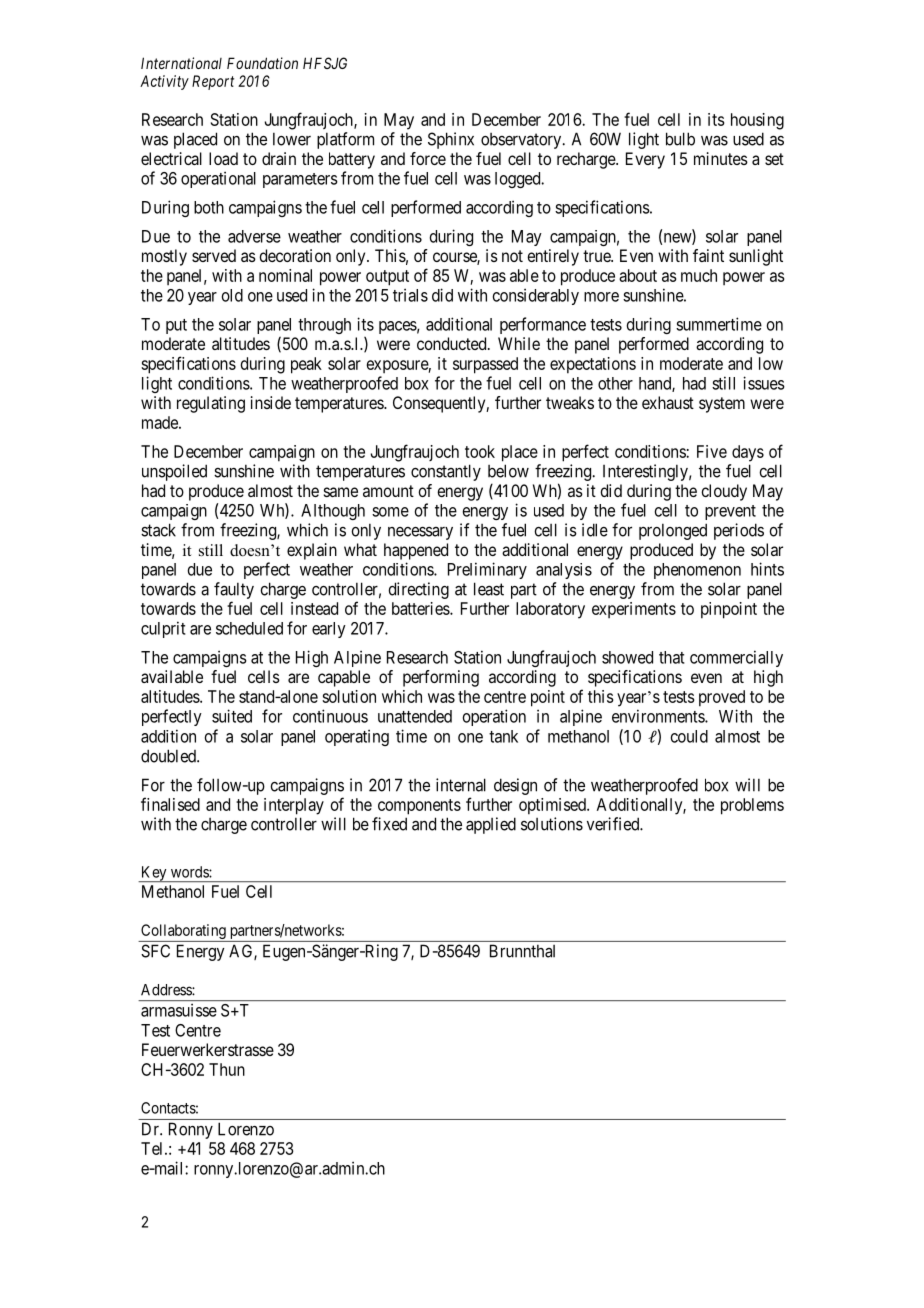  I want to click on Report, so click(213, 82).
